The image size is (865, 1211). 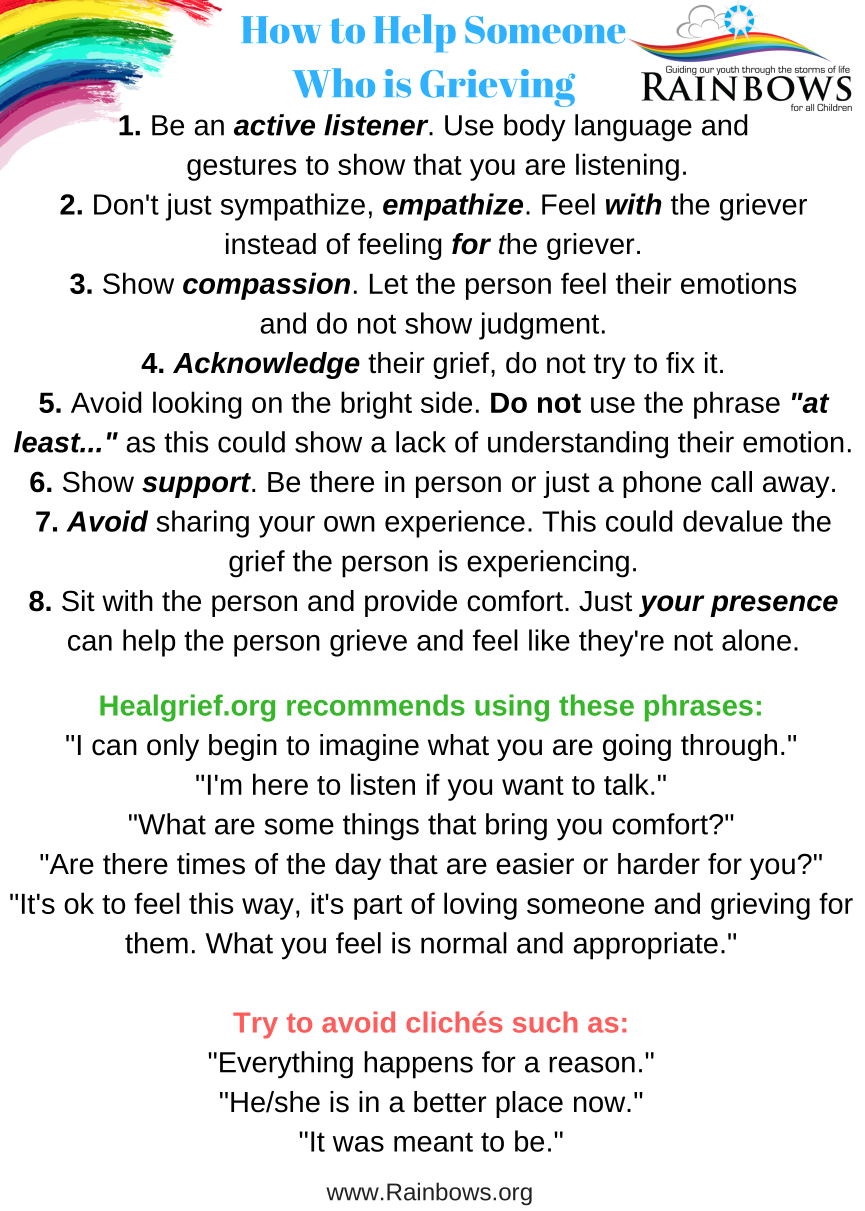 I want to click on fix, so click(x=680, y=362).
